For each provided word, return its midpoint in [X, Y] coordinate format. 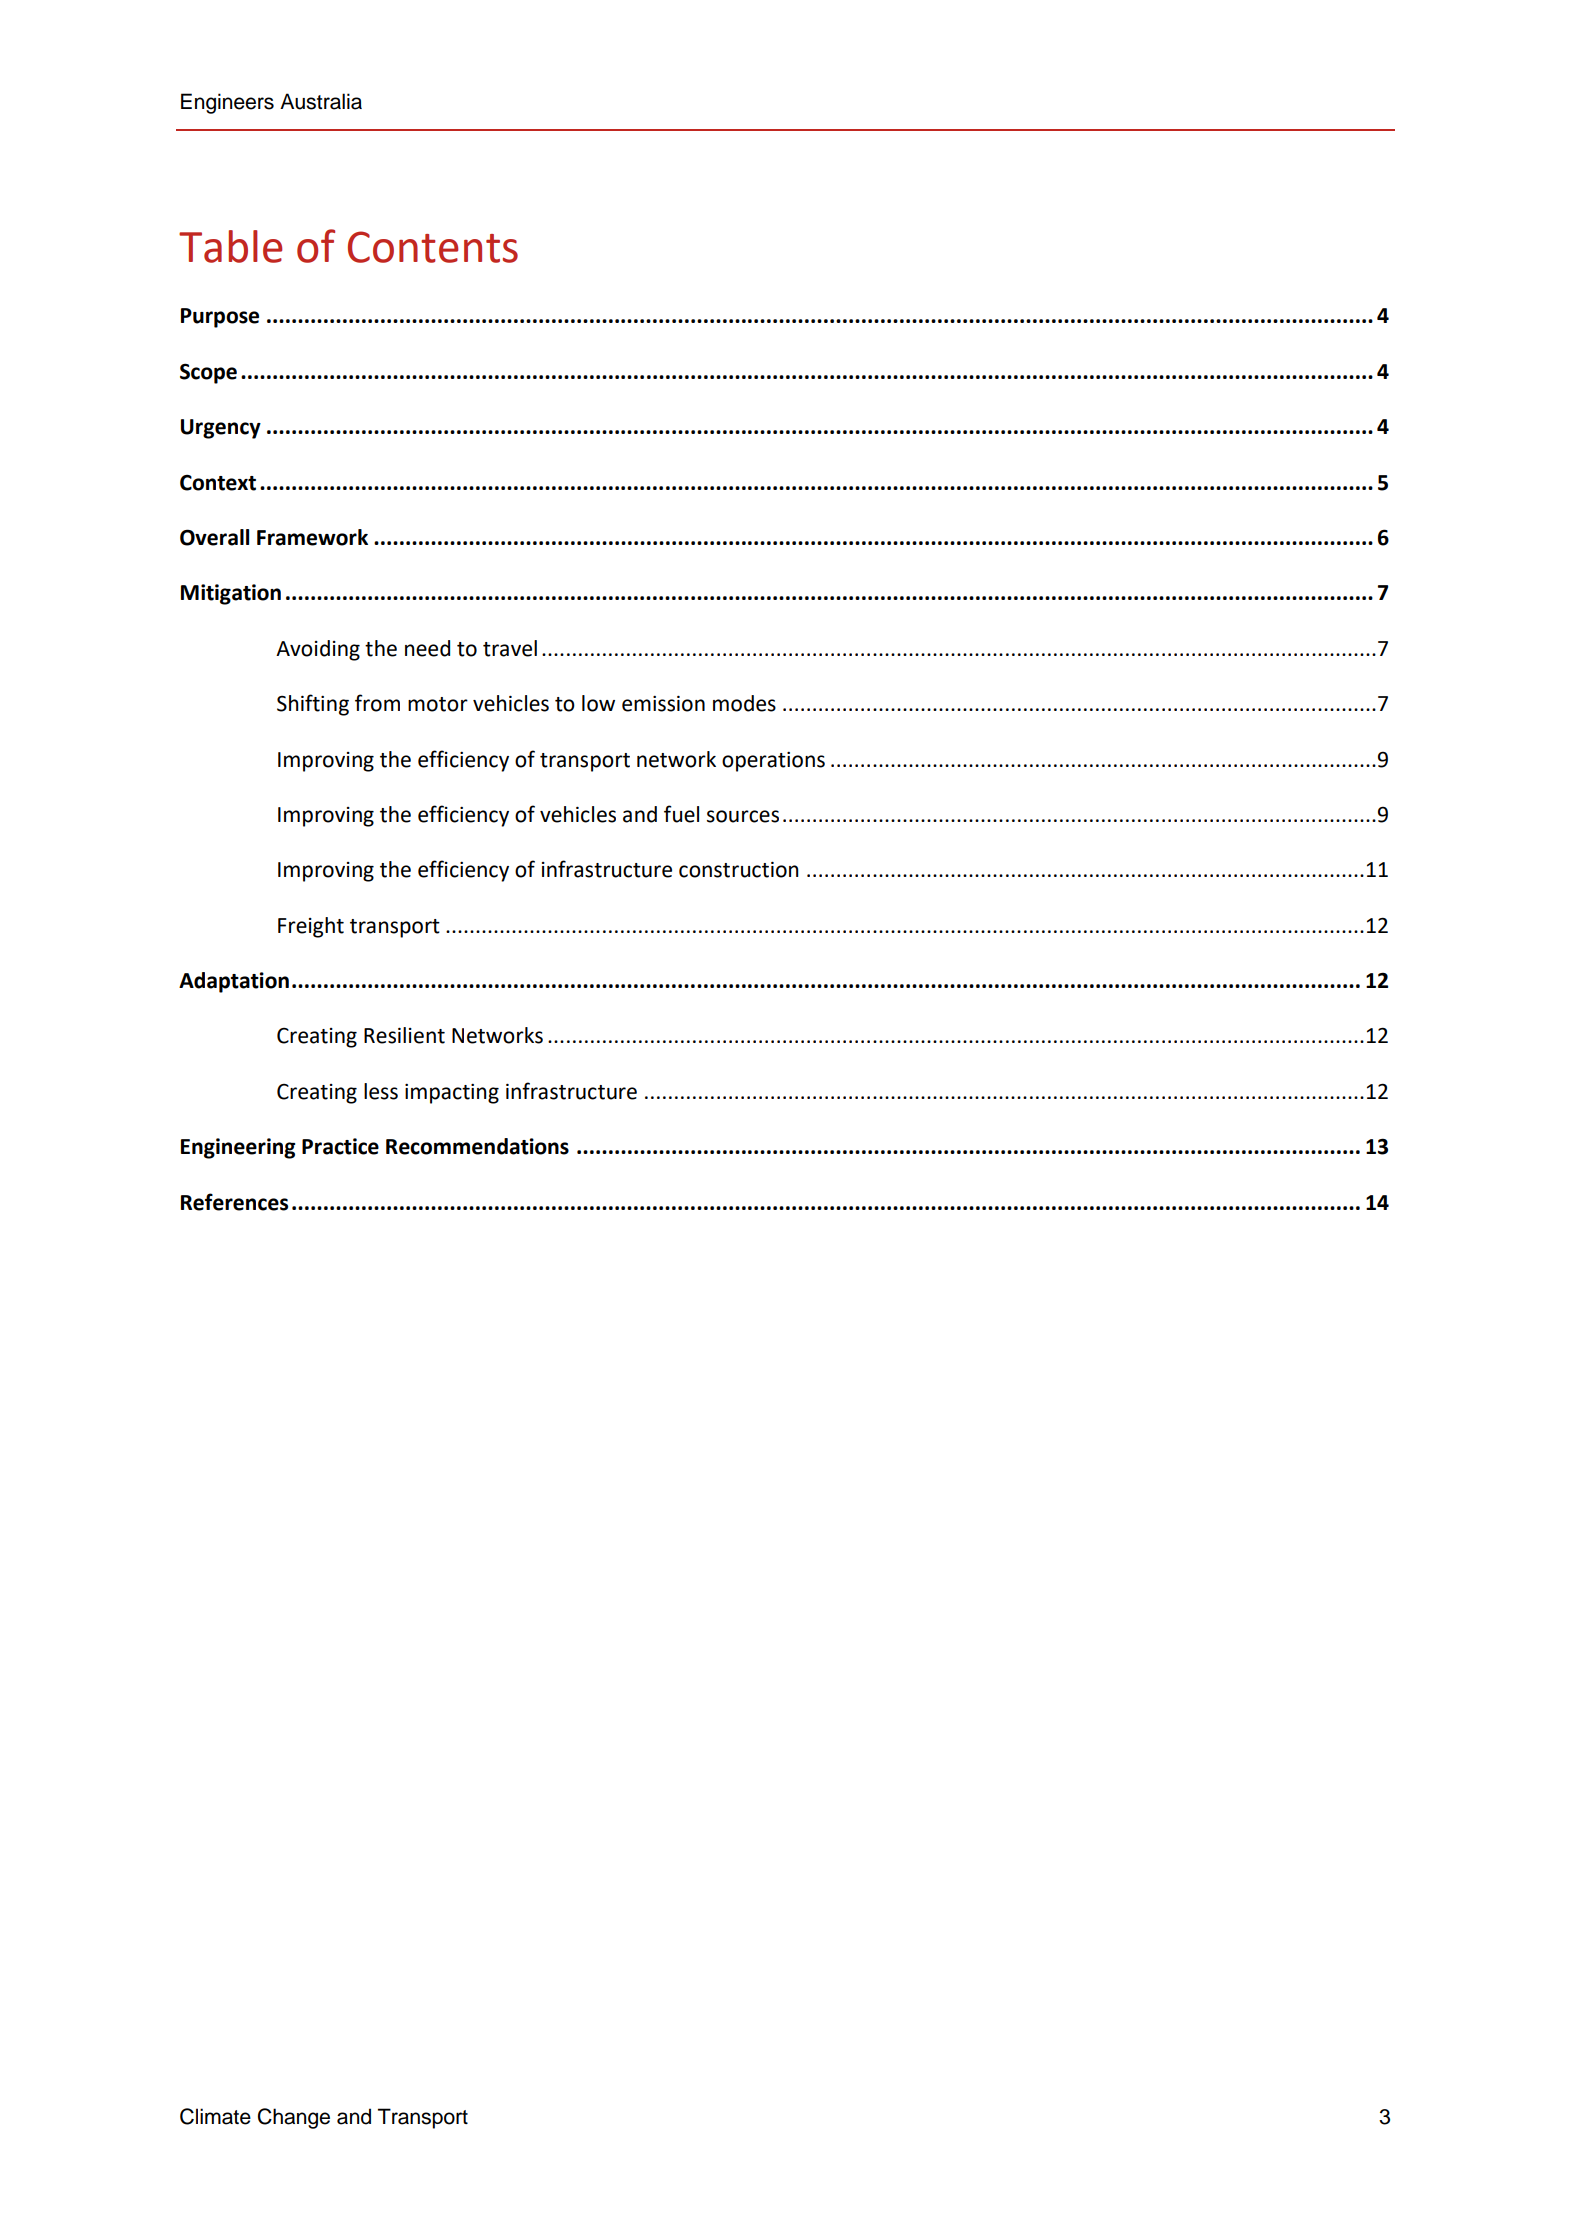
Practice [340, 1146]
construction [739, 869]
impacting [452, 1094]
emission [663, 703]
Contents [433, 247]
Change [294, 2118]
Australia [321, 101]
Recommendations [477, 1146]
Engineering [238, 1148]
